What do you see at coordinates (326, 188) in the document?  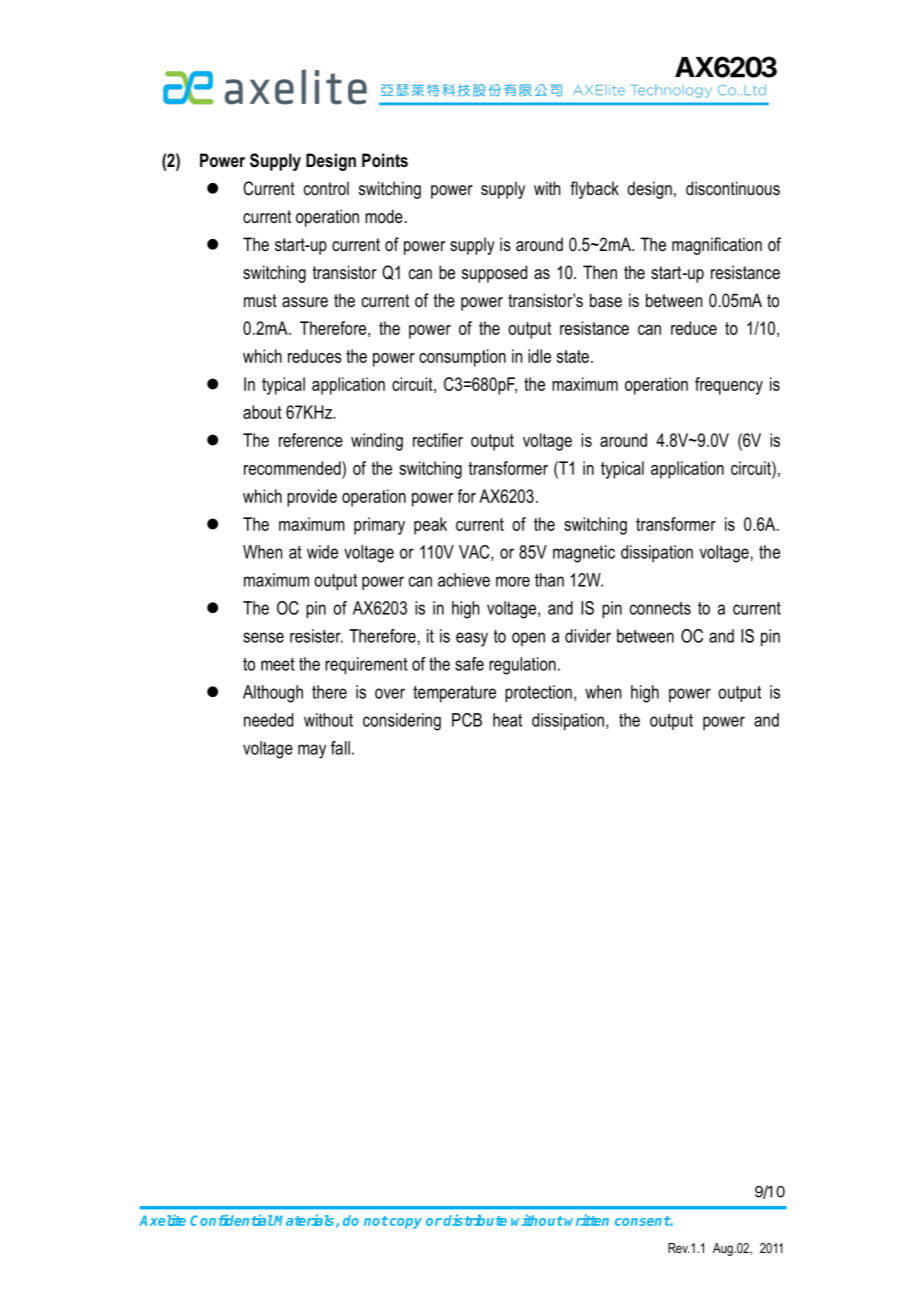 I see `control` at bounding box center [326, 188].
